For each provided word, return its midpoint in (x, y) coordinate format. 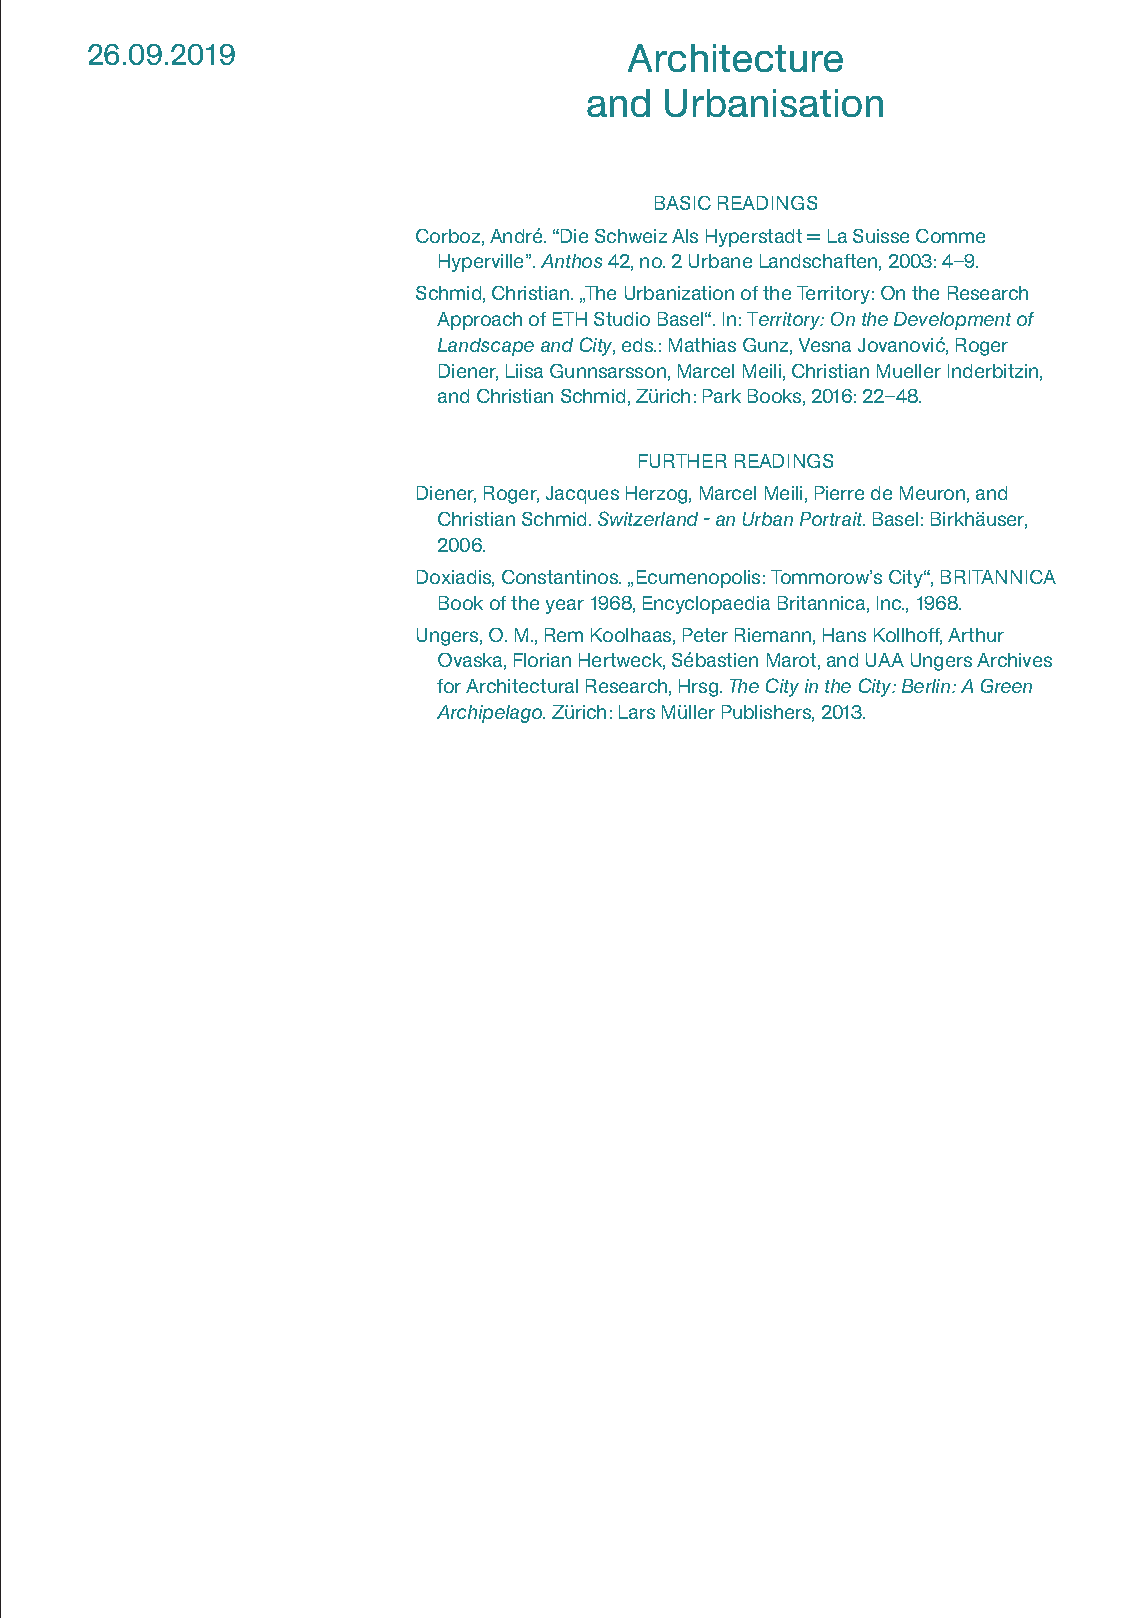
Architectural (522, 686)
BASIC (683, 203)
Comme (950, 236)
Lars (637, 712)
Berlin (927, 686)
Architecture (735, 58)
